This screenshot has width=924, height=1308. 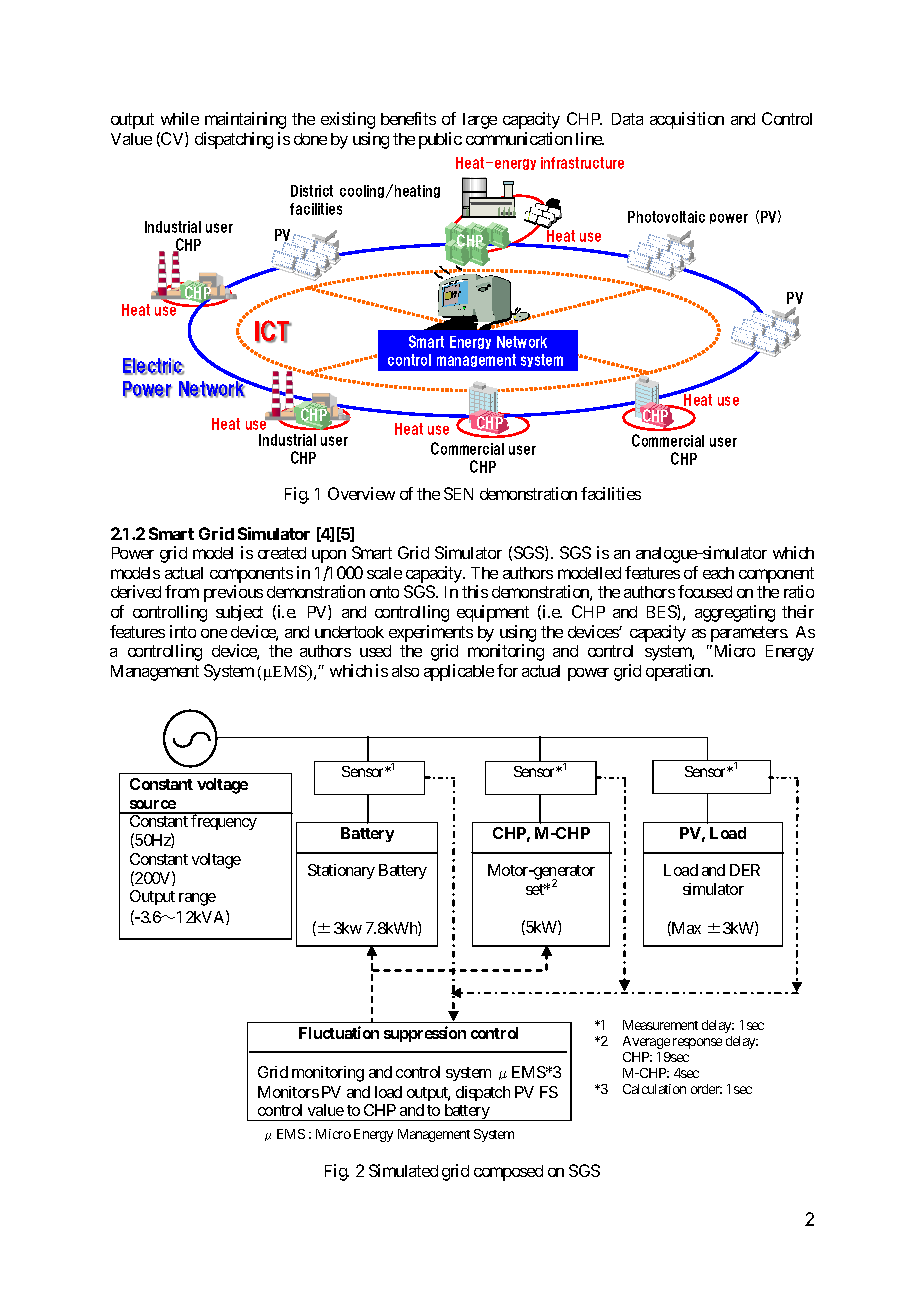 I want to click on Calculation, so click(x=654, y=1089).
